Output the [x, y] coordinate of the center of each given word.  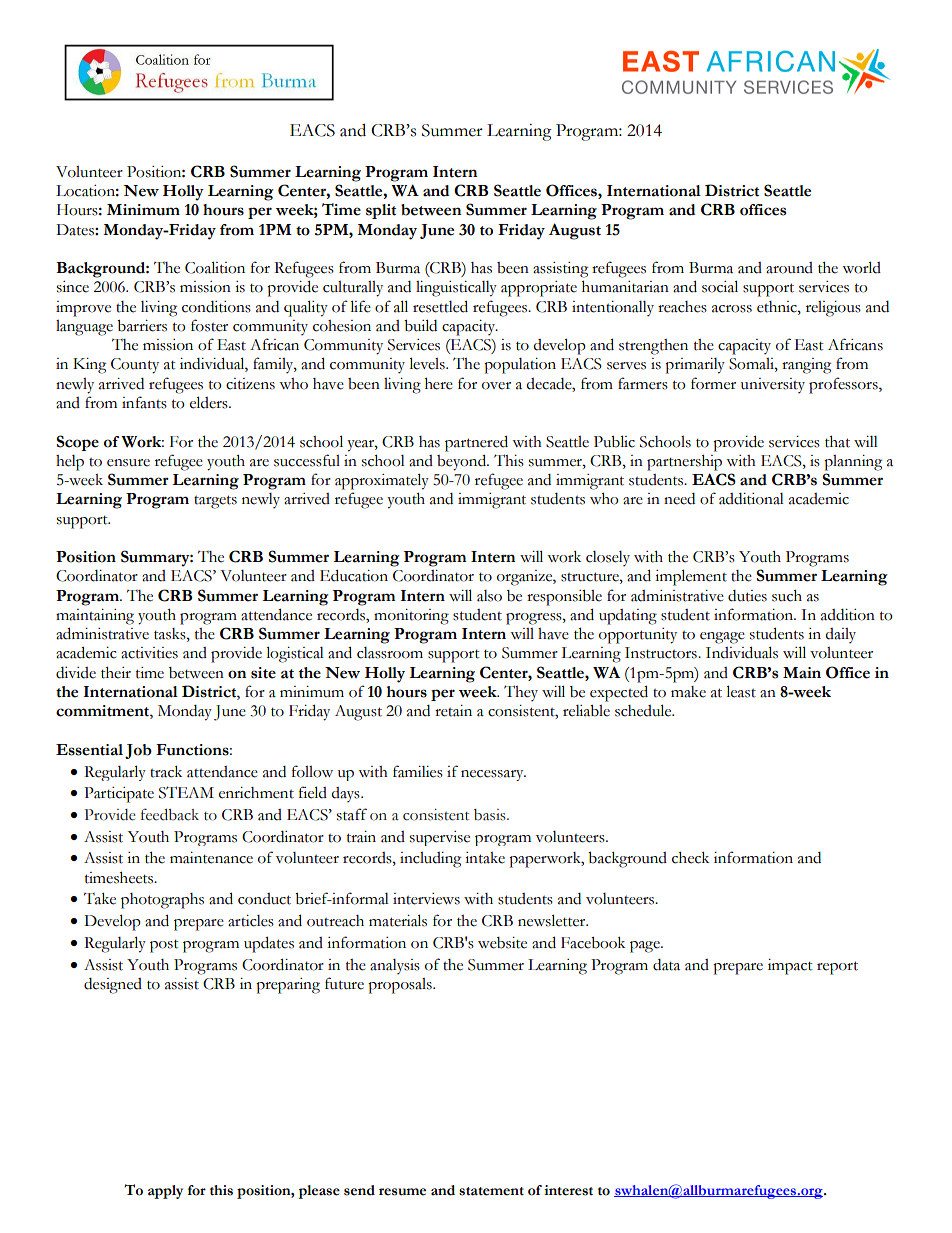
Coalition [215, 267]
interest [568, 1190]
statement [491, 1191]
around [789, 268]
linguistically [456, 289]
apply [165, 1192]
